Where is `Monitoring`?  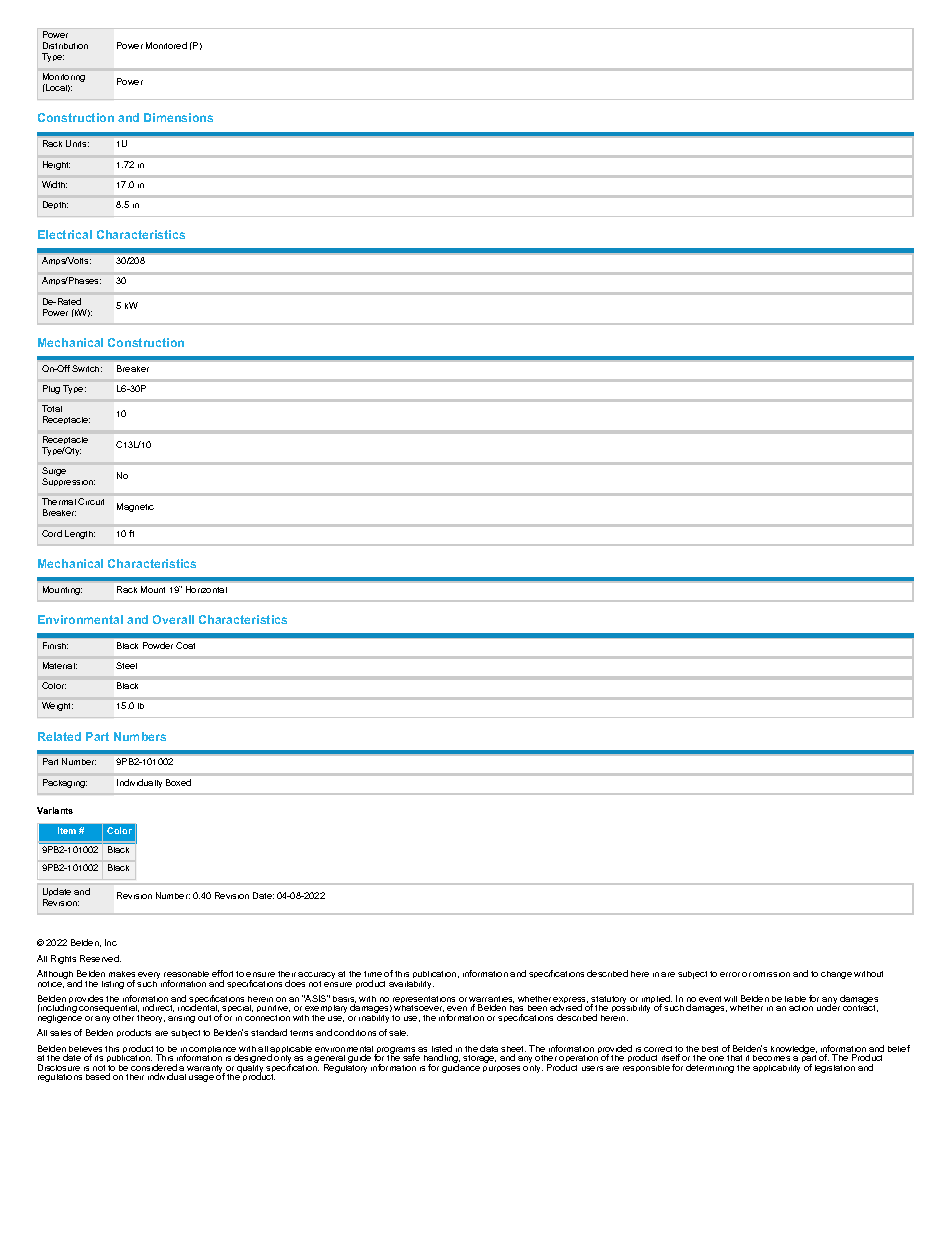
Monitoring is located at coordinates (64, 79).
